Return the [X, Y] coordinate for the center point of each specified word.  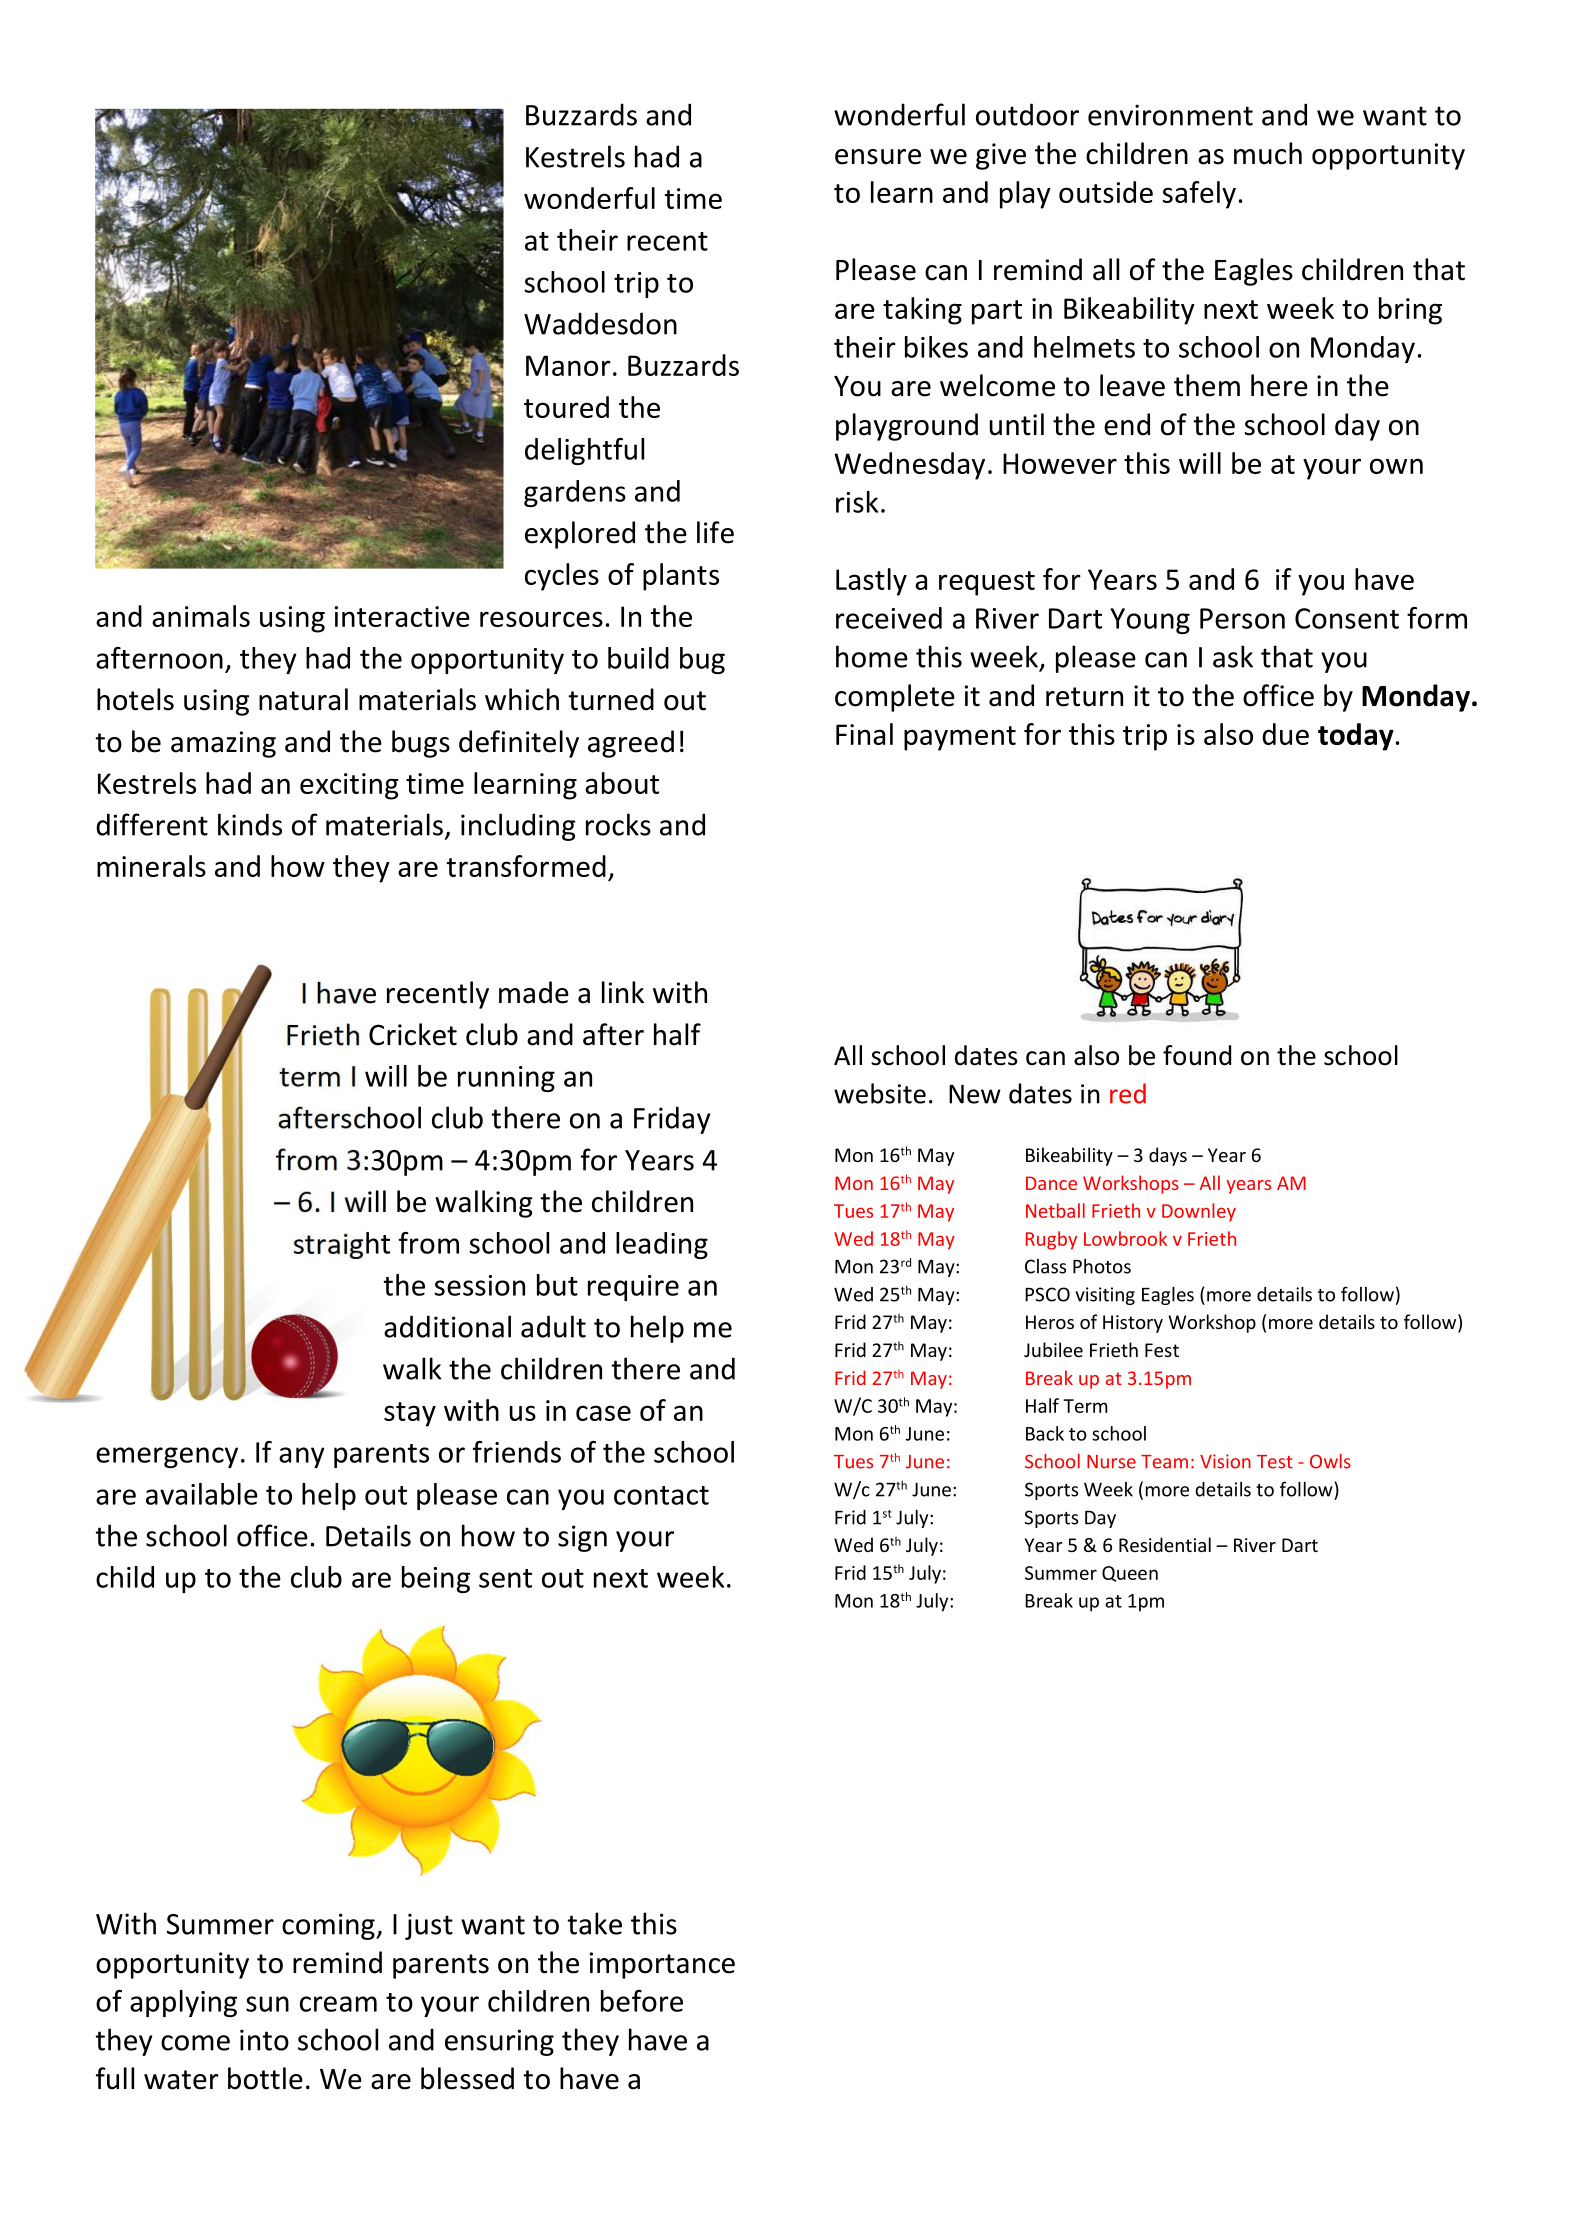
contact [661, 1495]
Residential [1165, 1544]
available [202, 1494]
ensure [878, 157]
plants [681, 577]
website [880, 1093]
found [1197, 1055]
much [1268, 153]
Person [1242, 618]
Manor [568, 365]
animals [201, 616]
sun [267, 2004]
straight [341, 1245]
